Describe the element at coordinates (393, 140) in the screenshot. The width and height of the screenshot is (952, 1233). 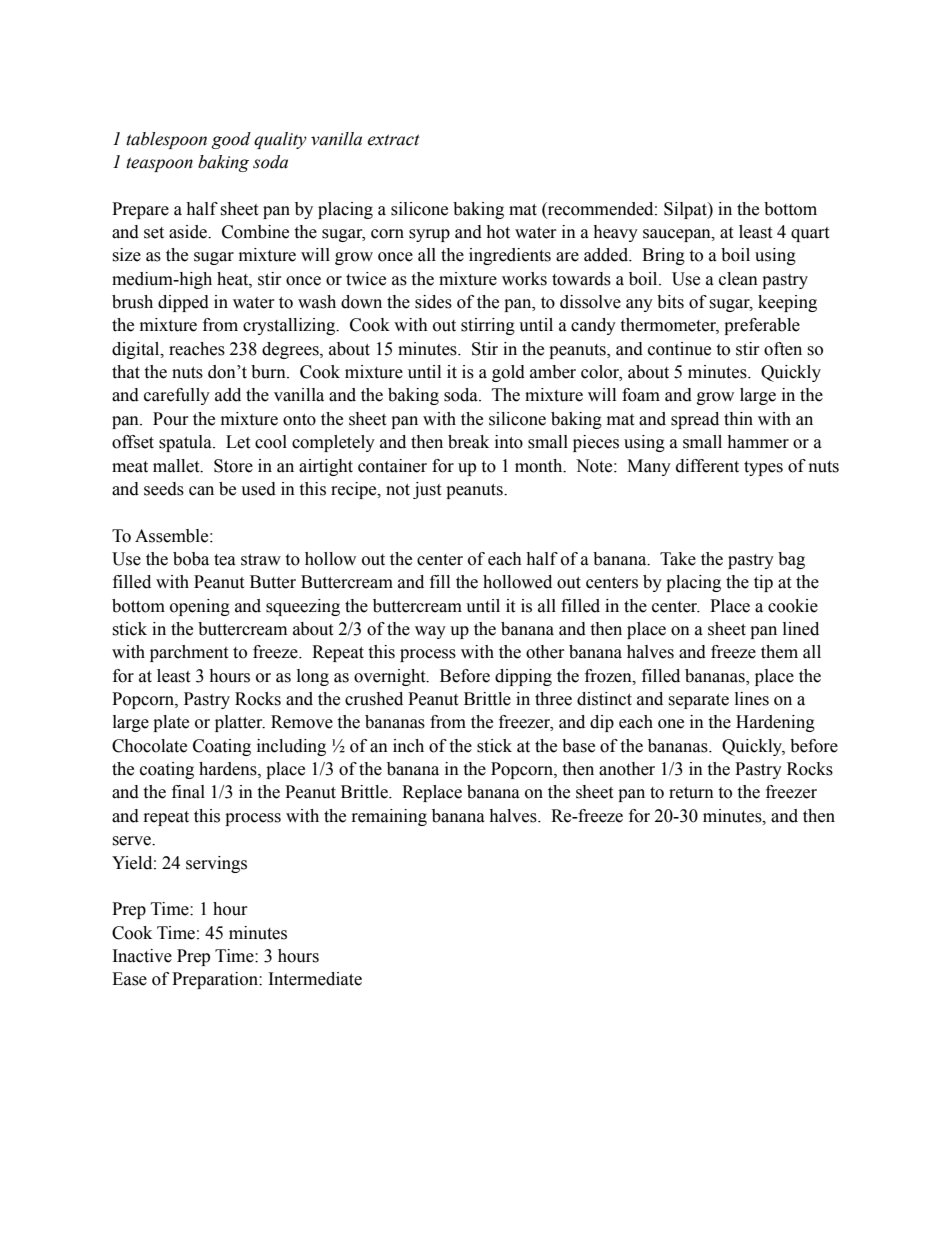
I see `extract` at that location.
